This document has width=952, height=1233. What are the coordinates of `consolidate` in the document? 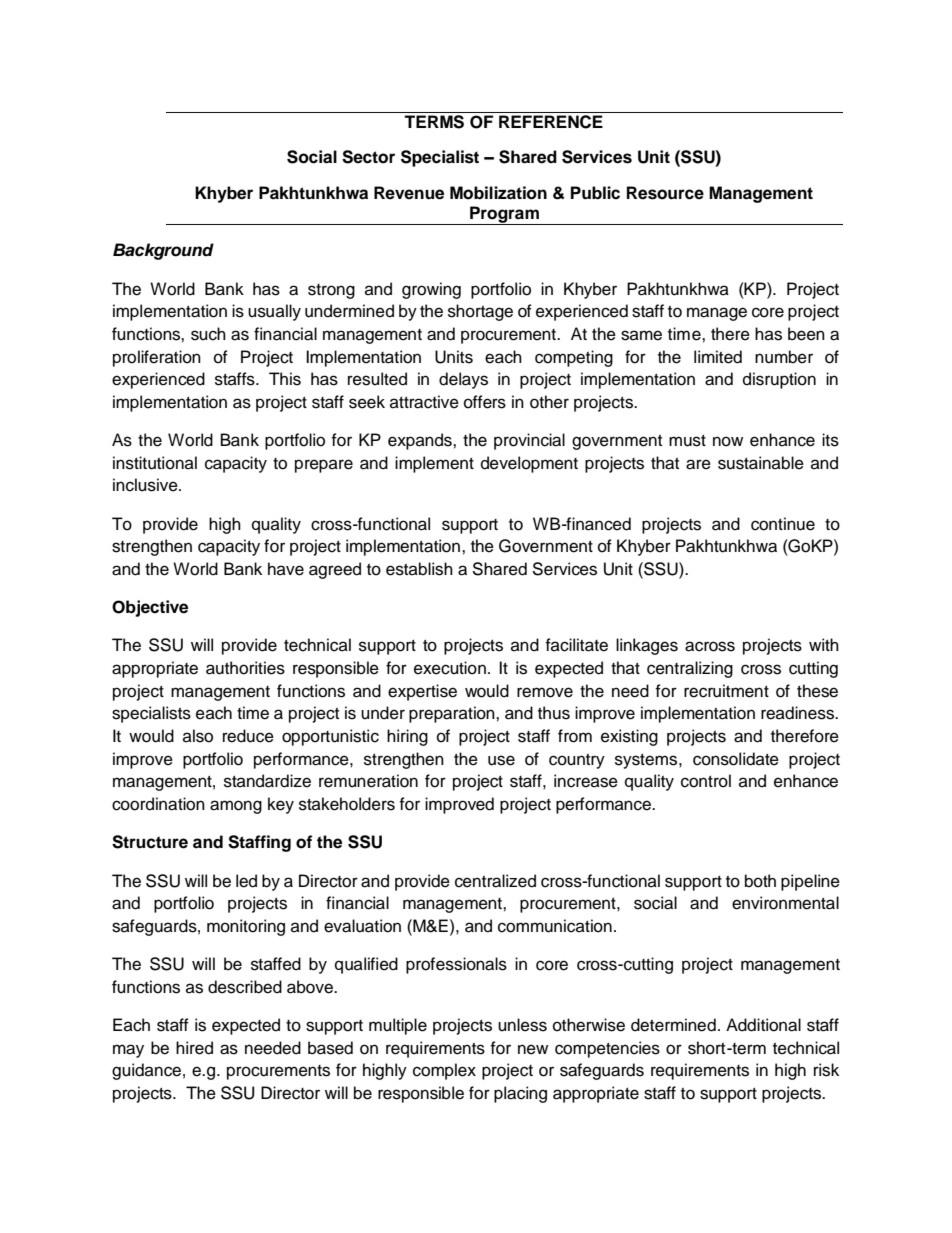 It's located at (736, 759).
